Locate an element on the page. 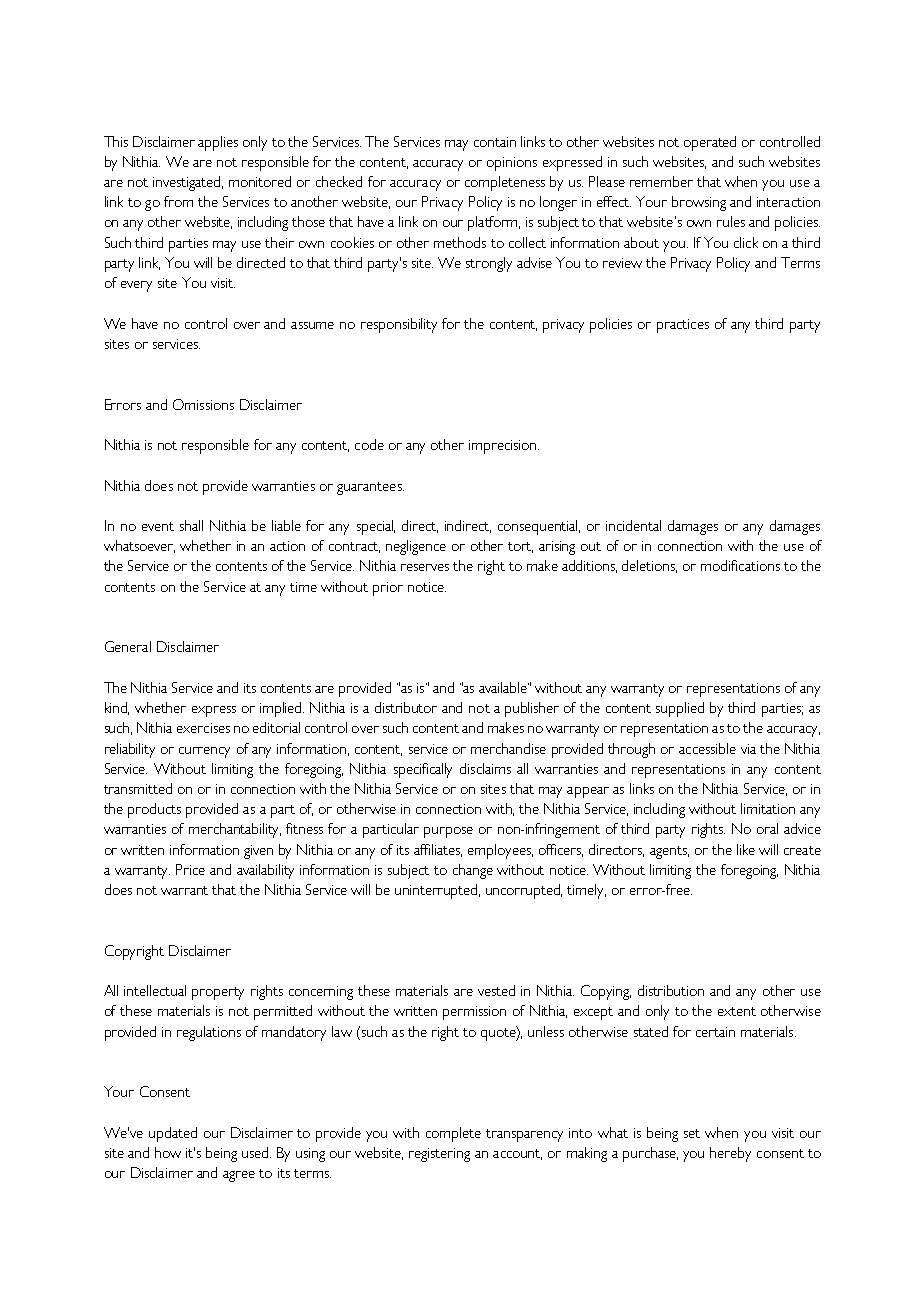 Image resolution: width=924 pixels, height=1308 pixels. purpose is located at coordinates (448, 832).
